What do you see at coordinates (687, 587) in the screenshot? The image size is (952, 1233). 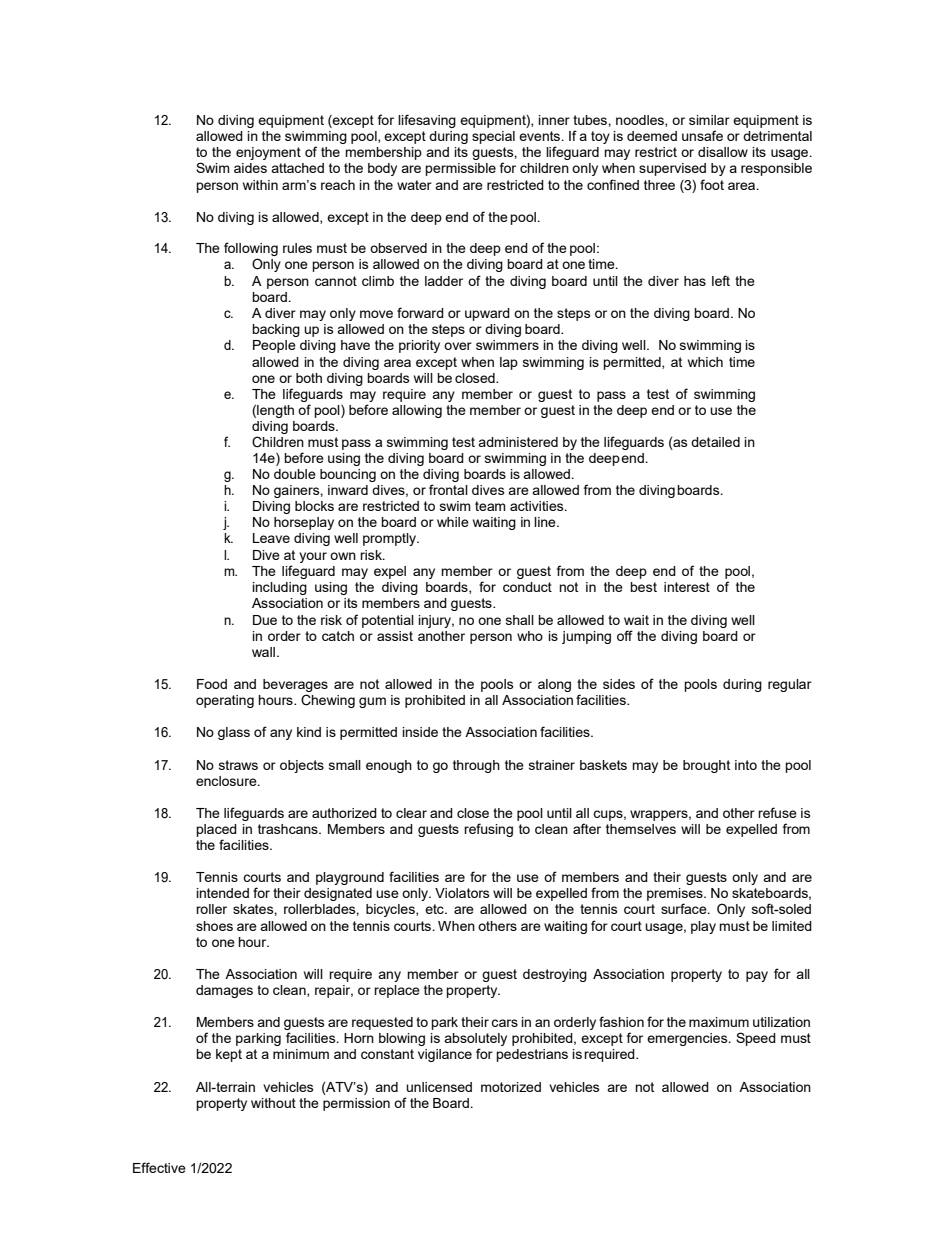 I see `interest` at bounding box center [687, 587].
